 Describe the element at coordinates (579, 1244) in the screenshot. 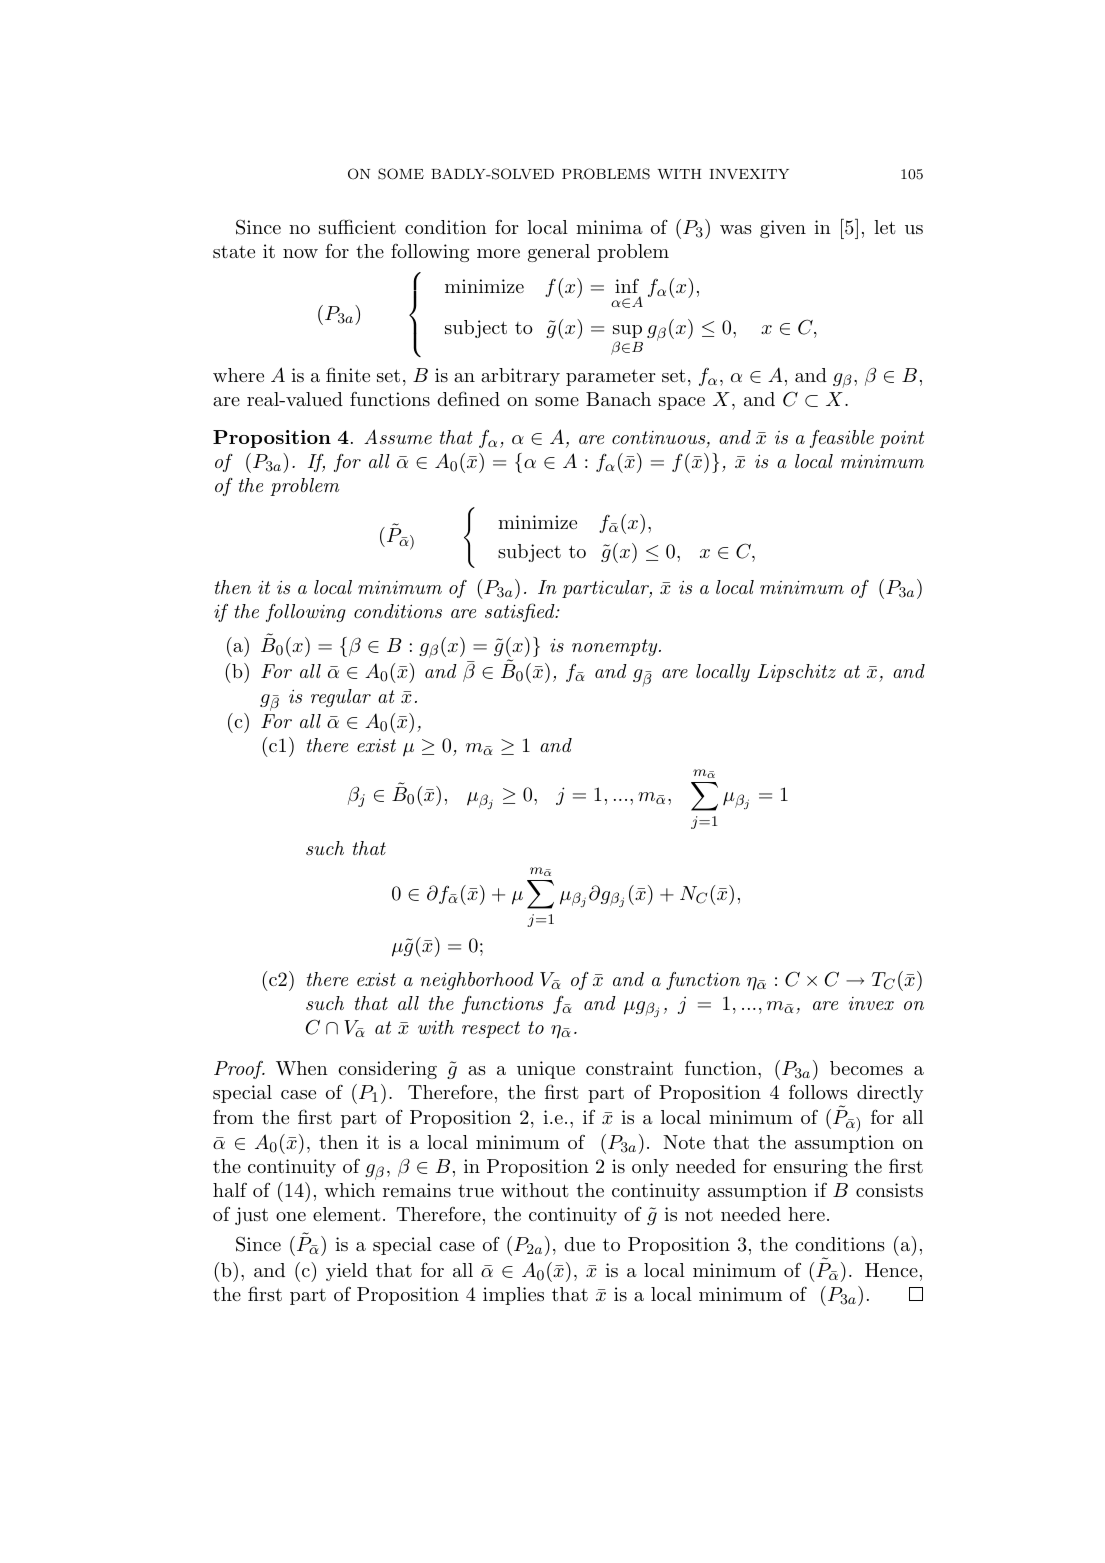

I see `due` at that location.
